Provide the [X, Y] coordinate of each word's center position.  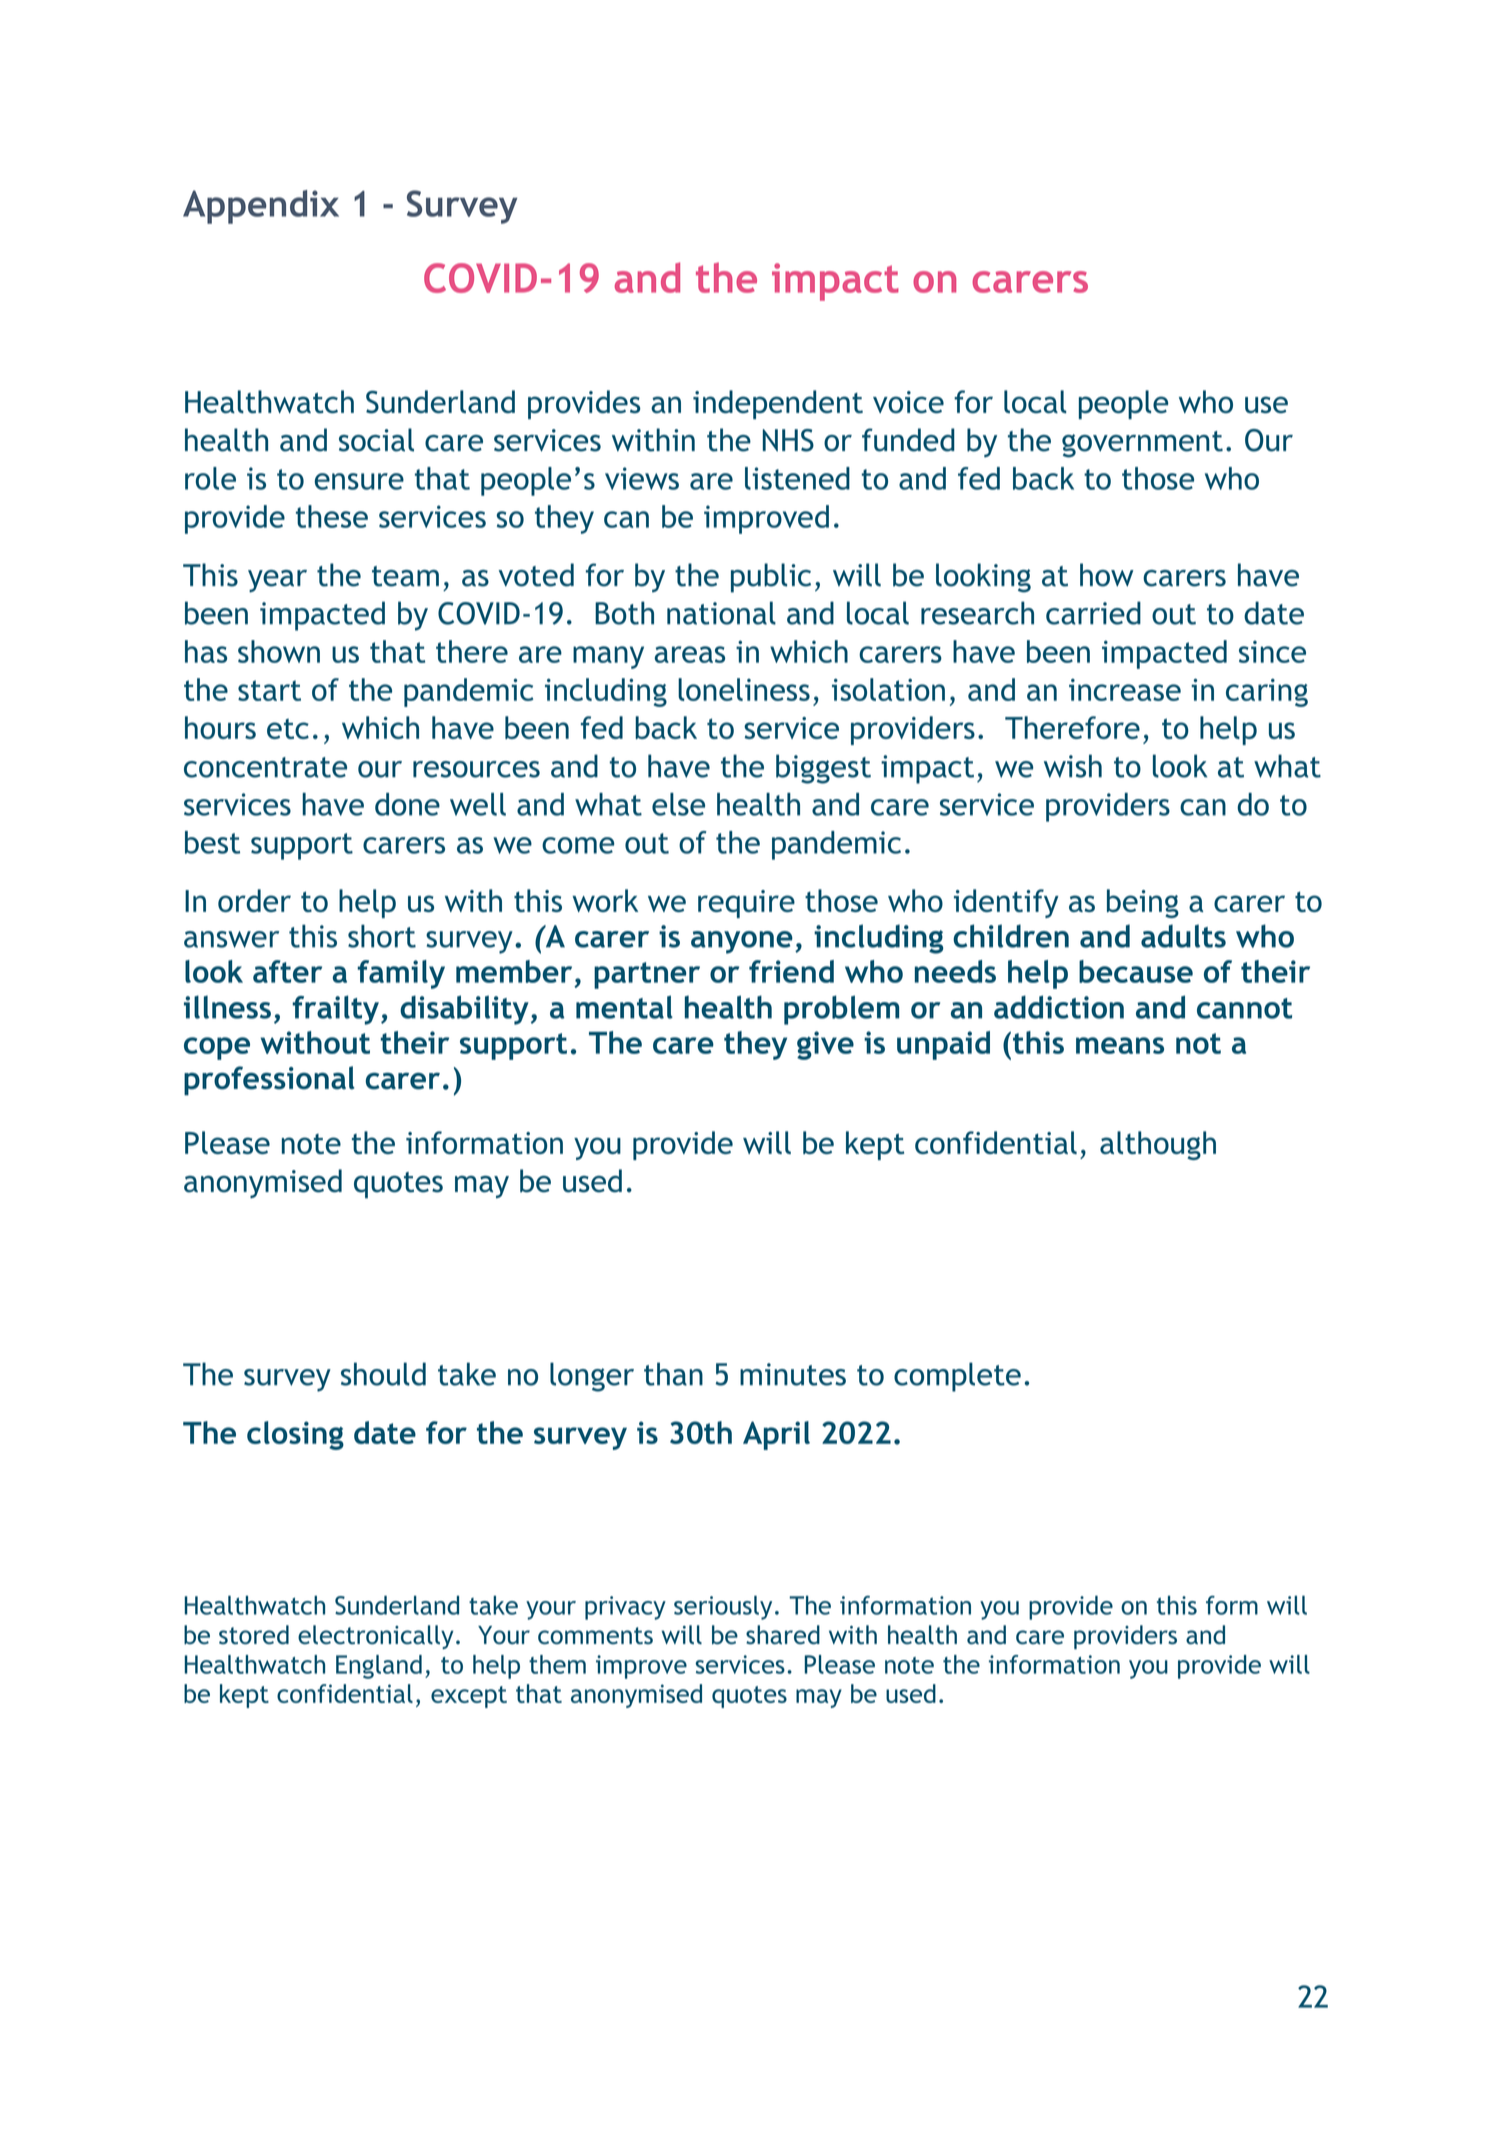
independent [778, 404]
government [1142, 444]
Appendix [261, 207]
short [382, 936]
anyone [742, 942]
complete [957, 1377]
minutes [793, 1374]
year [277, 581]
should [383, 1374]
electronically [376, 1637]
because [1136, 971]
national [721, 613]
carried [1093, 613]
